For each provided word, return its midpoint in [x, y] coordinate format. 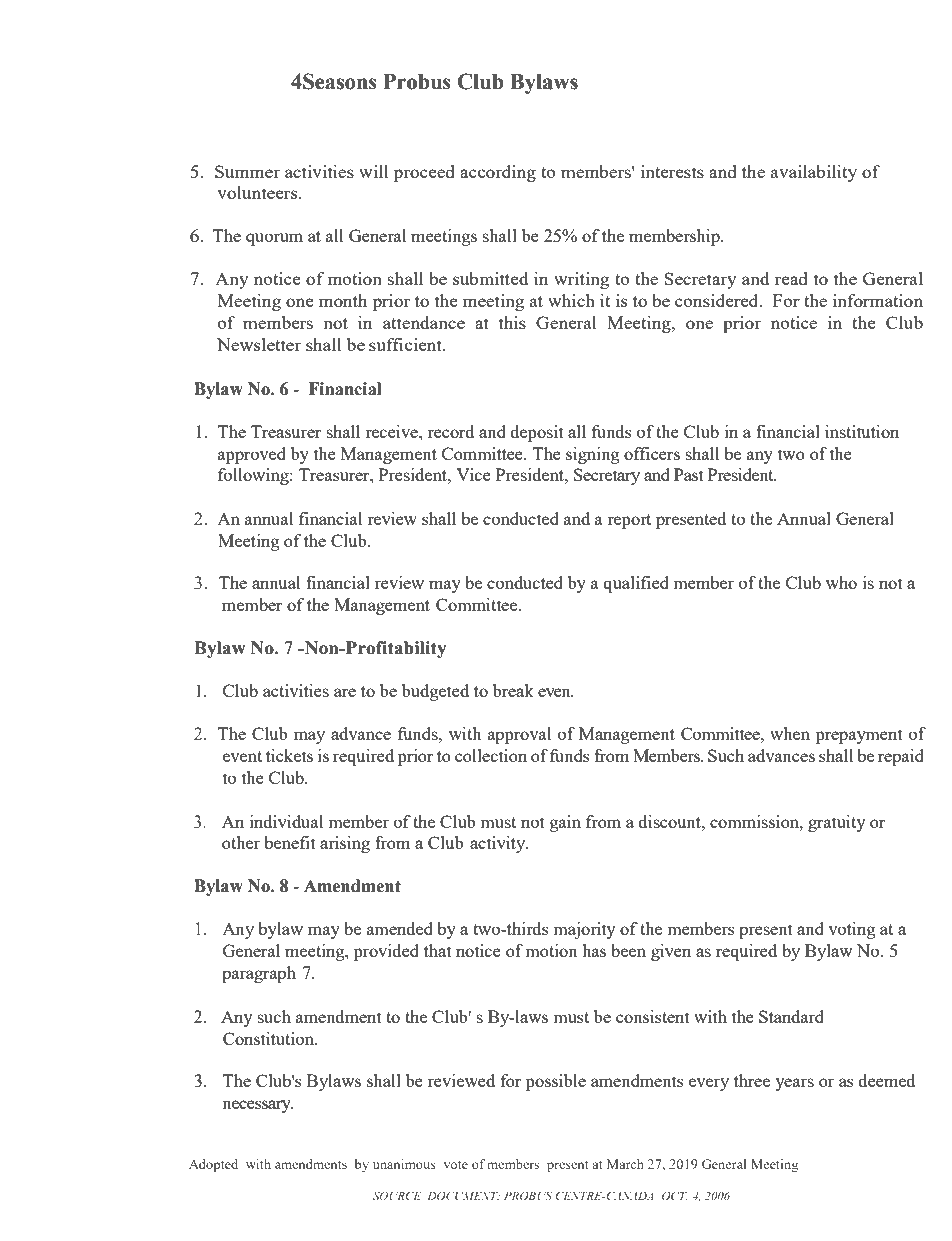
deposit [537, 433]
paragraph [259, 974]
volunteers [258, 192]
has [594, 950]
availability [814, 173]
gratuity [836, 823]
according [498, 173]
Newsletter [259, 344]
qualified [636, 584]
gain [565, 823]
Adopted [213, 1165]
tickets [289, 755]
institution [862, 431]
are [345, 692]
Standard [791, 1016]
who [841, 582]
